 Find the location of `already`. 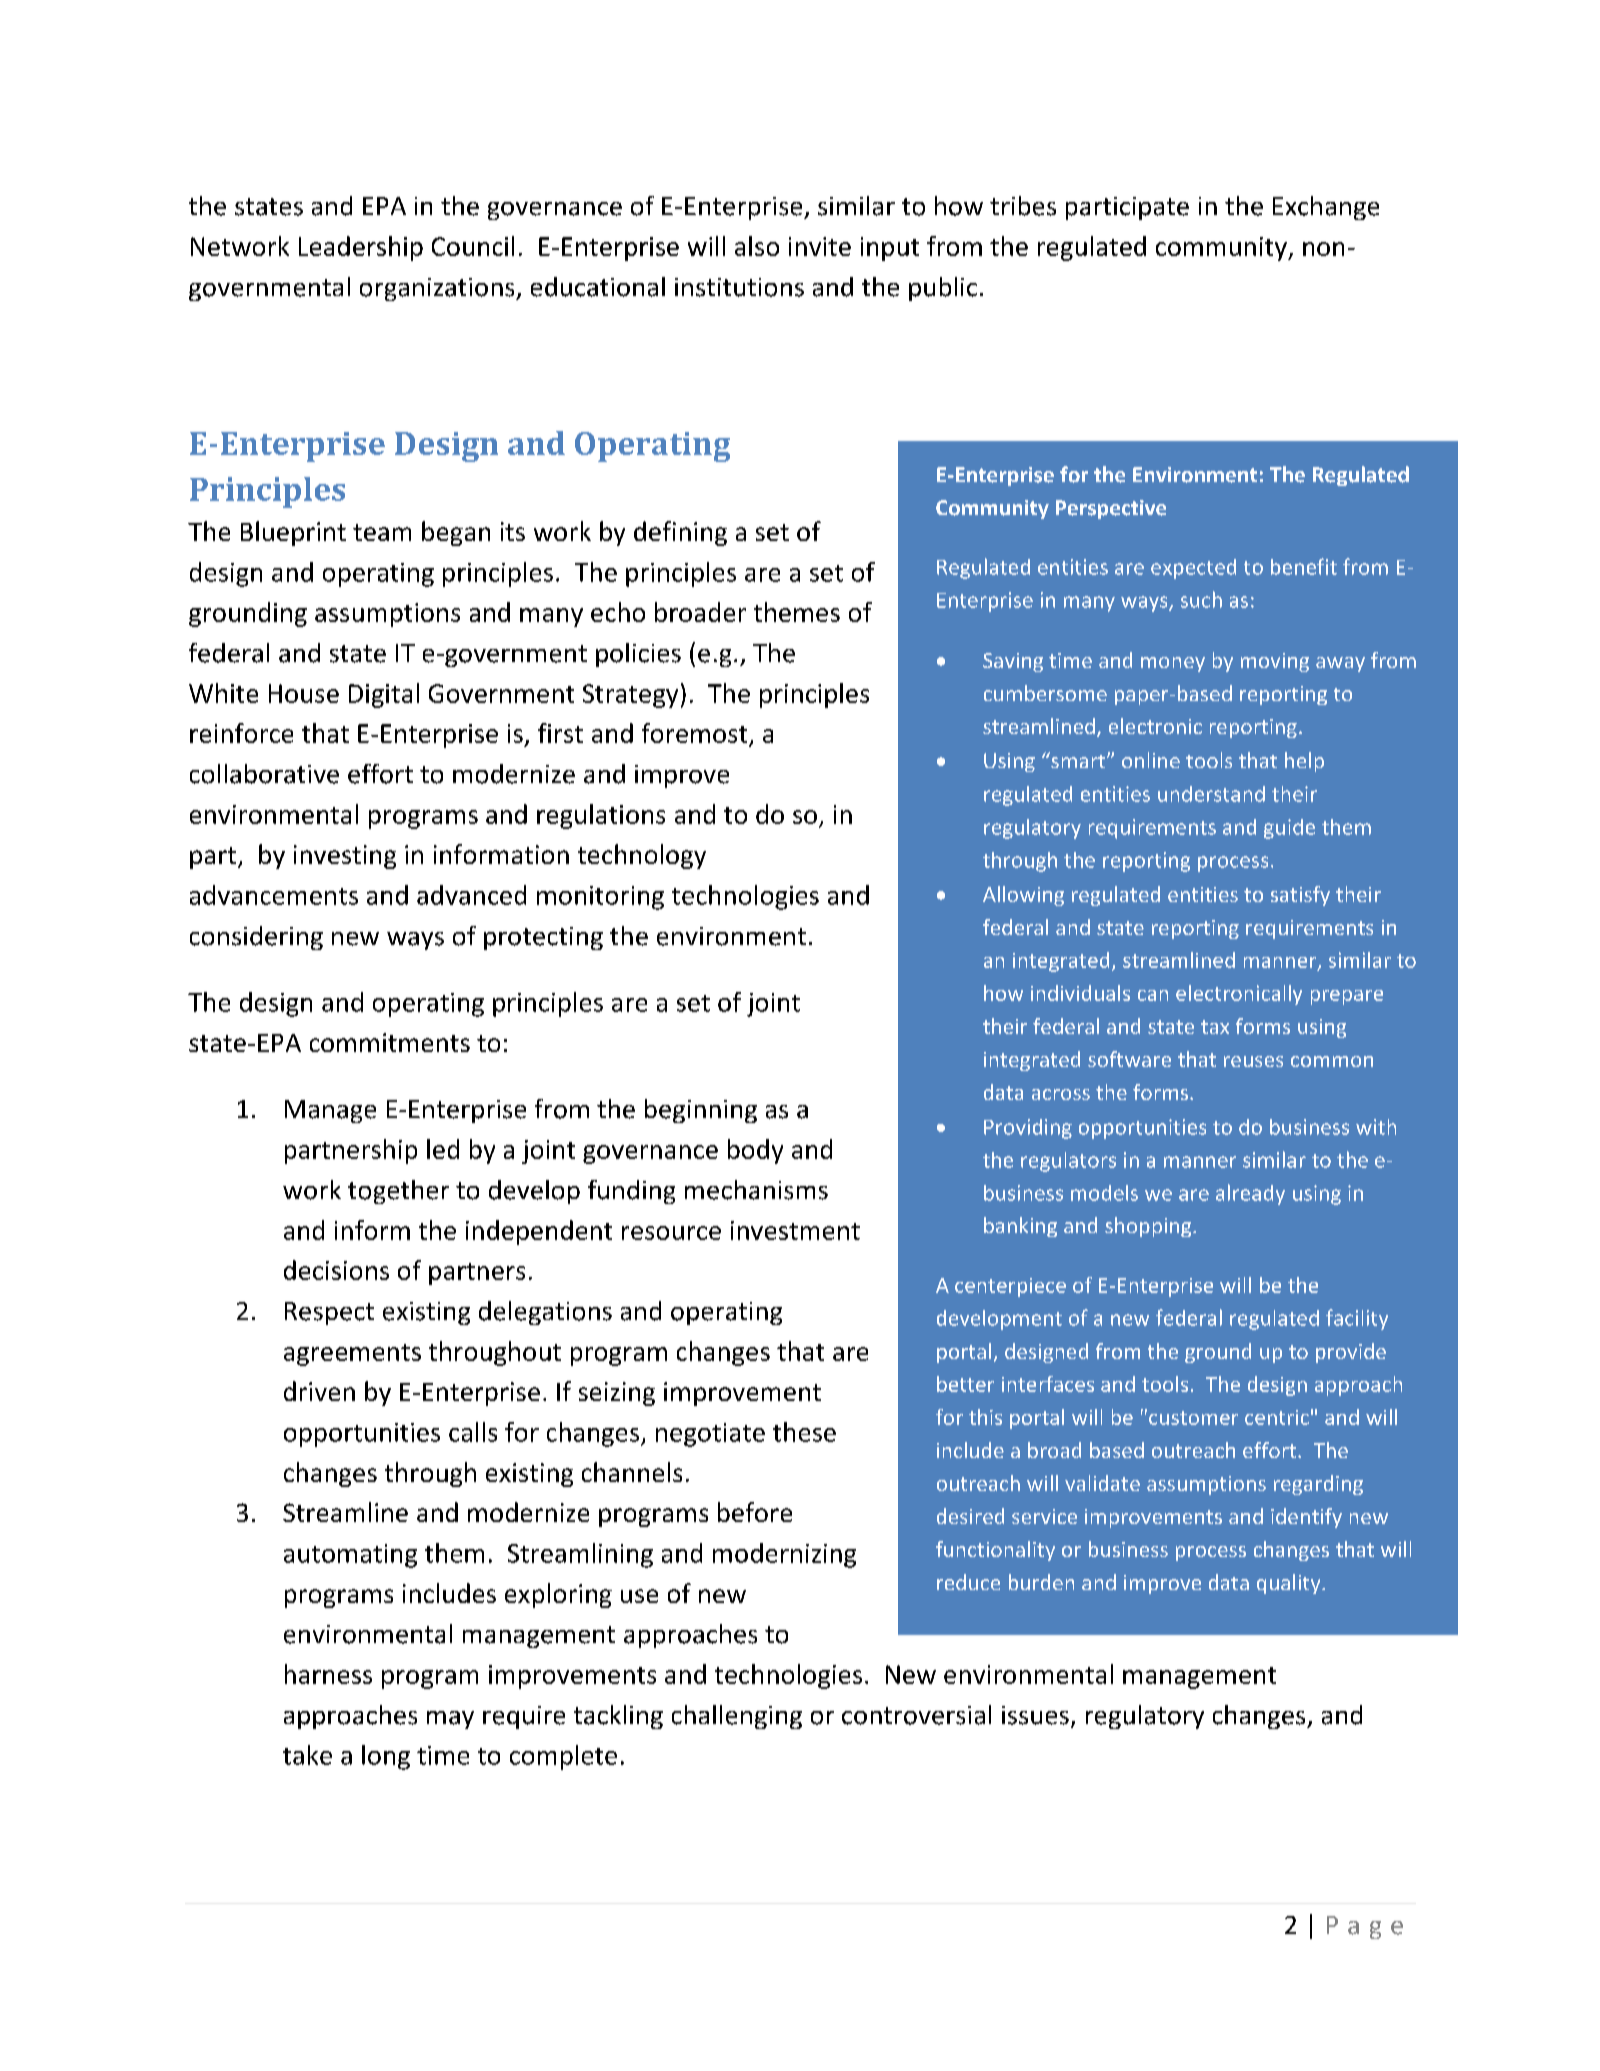

already is located at coordinates (1250, 1194).
